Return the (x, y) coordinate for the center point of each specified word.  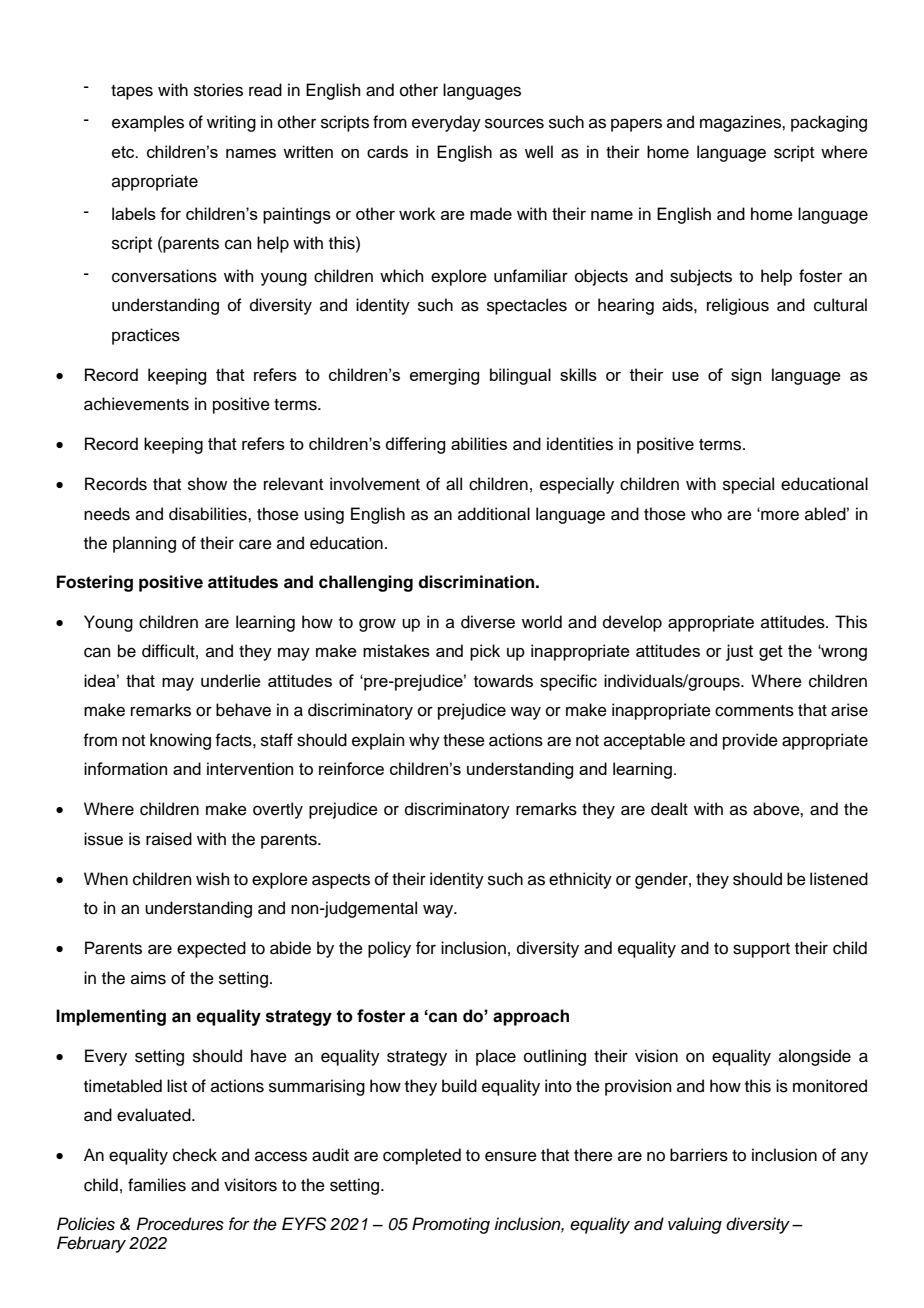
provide (750, 741)
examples (148, 123)
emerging (444, 376)
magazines (741, 123)
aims (148, 978)
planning (144, 544)
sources (514, 123)
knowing (180, 741)
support (761, 950)
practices (146, 336)
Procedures (180, 1224)
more (779, 515)
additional (494, 514)
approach (531, 1017)
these (464, 740)
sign (746, 376)
